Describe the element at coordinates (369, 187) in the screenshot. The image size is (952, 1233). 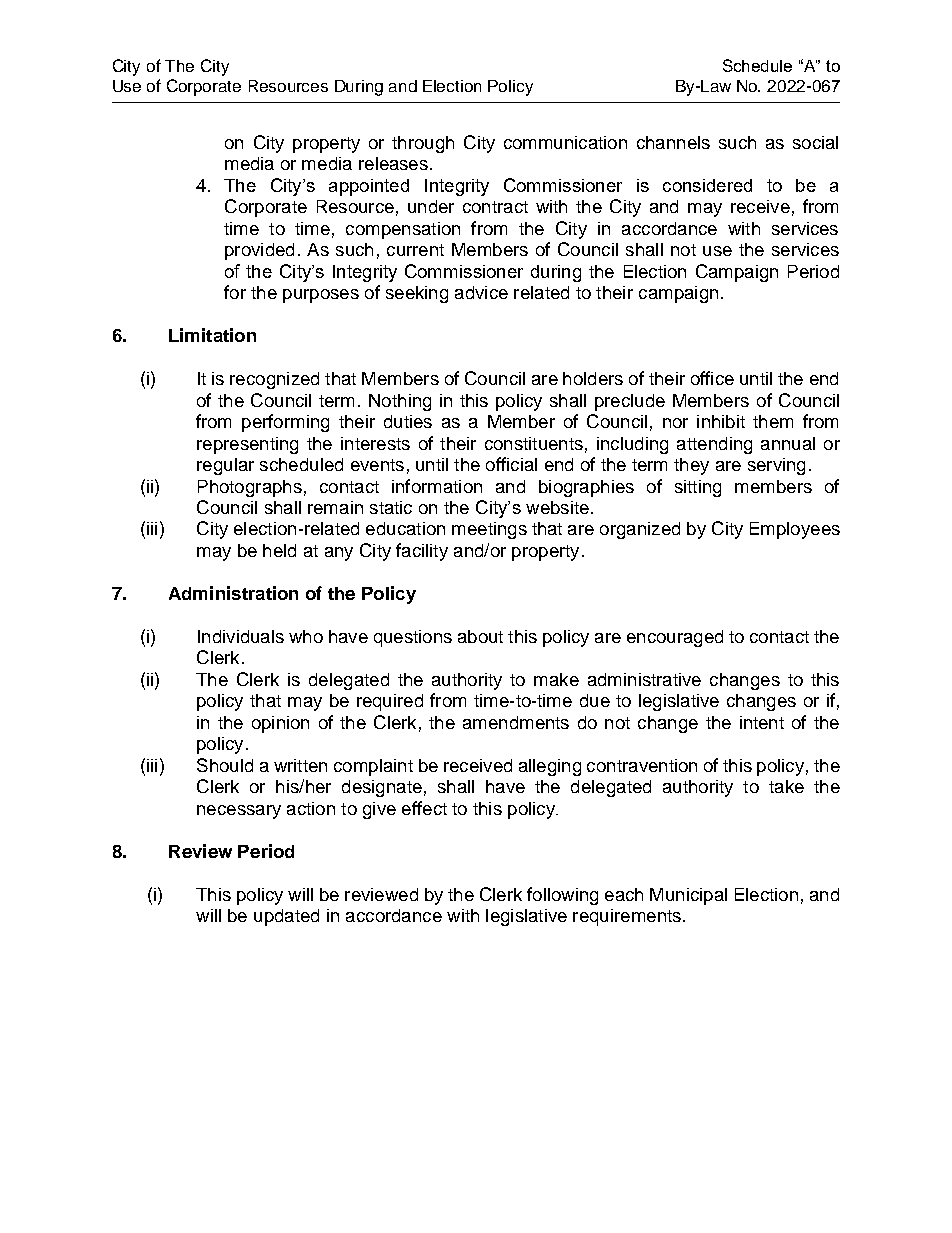
I see `appointed` at that location.
